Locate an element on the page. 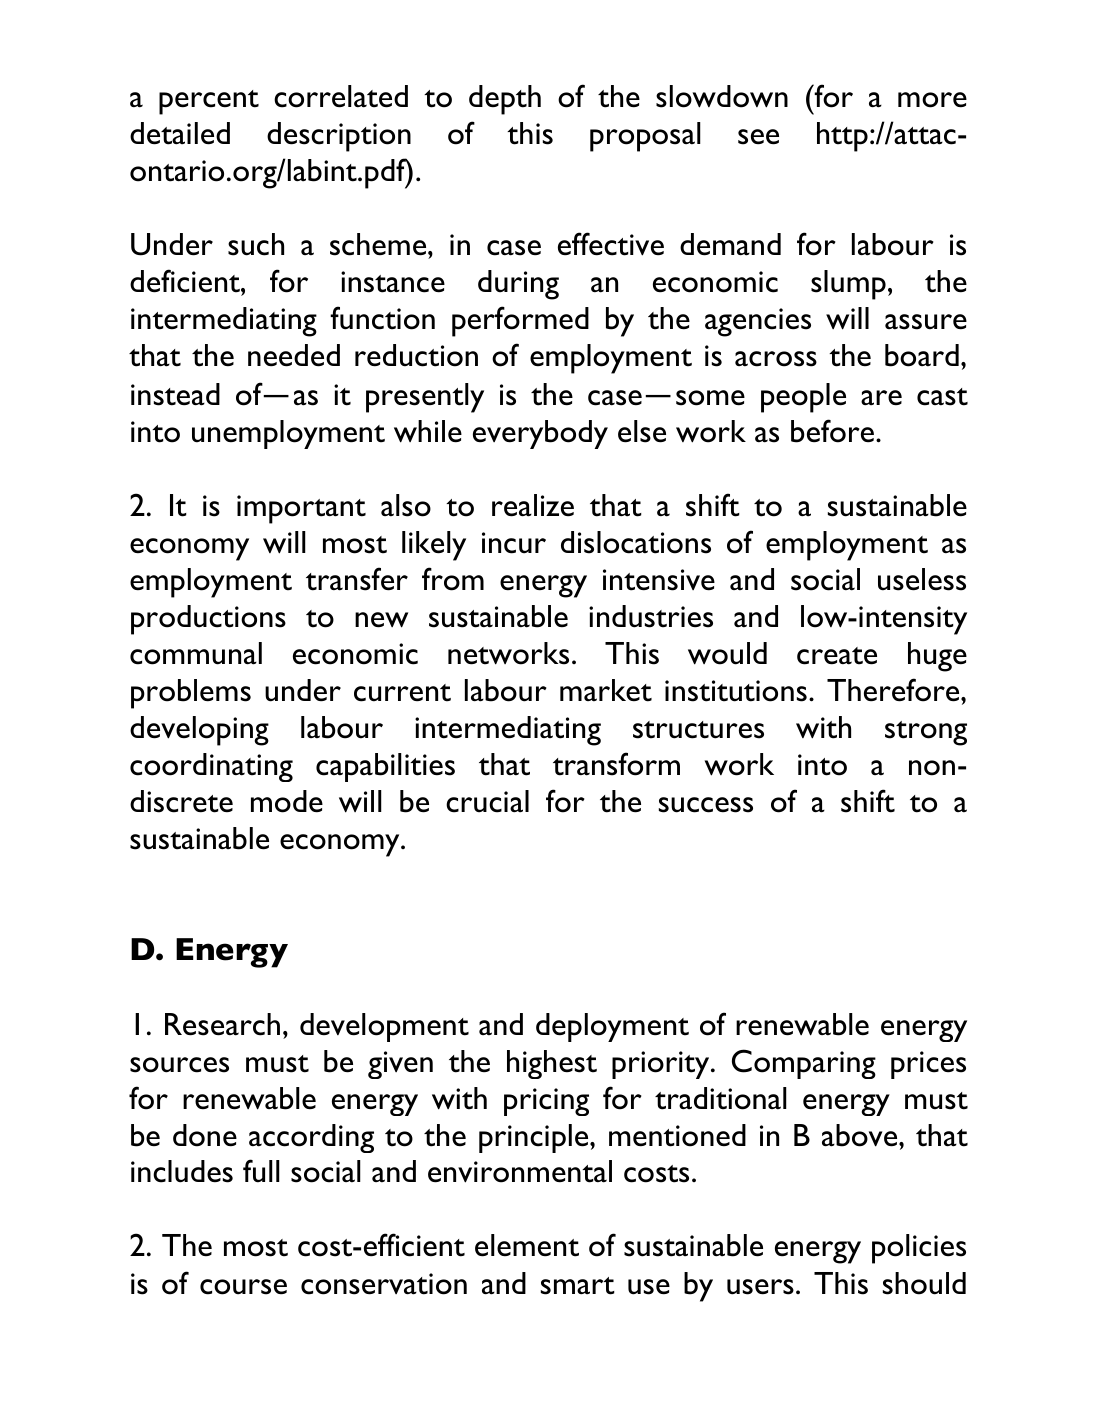  important is located at coordinates (301, 509).
